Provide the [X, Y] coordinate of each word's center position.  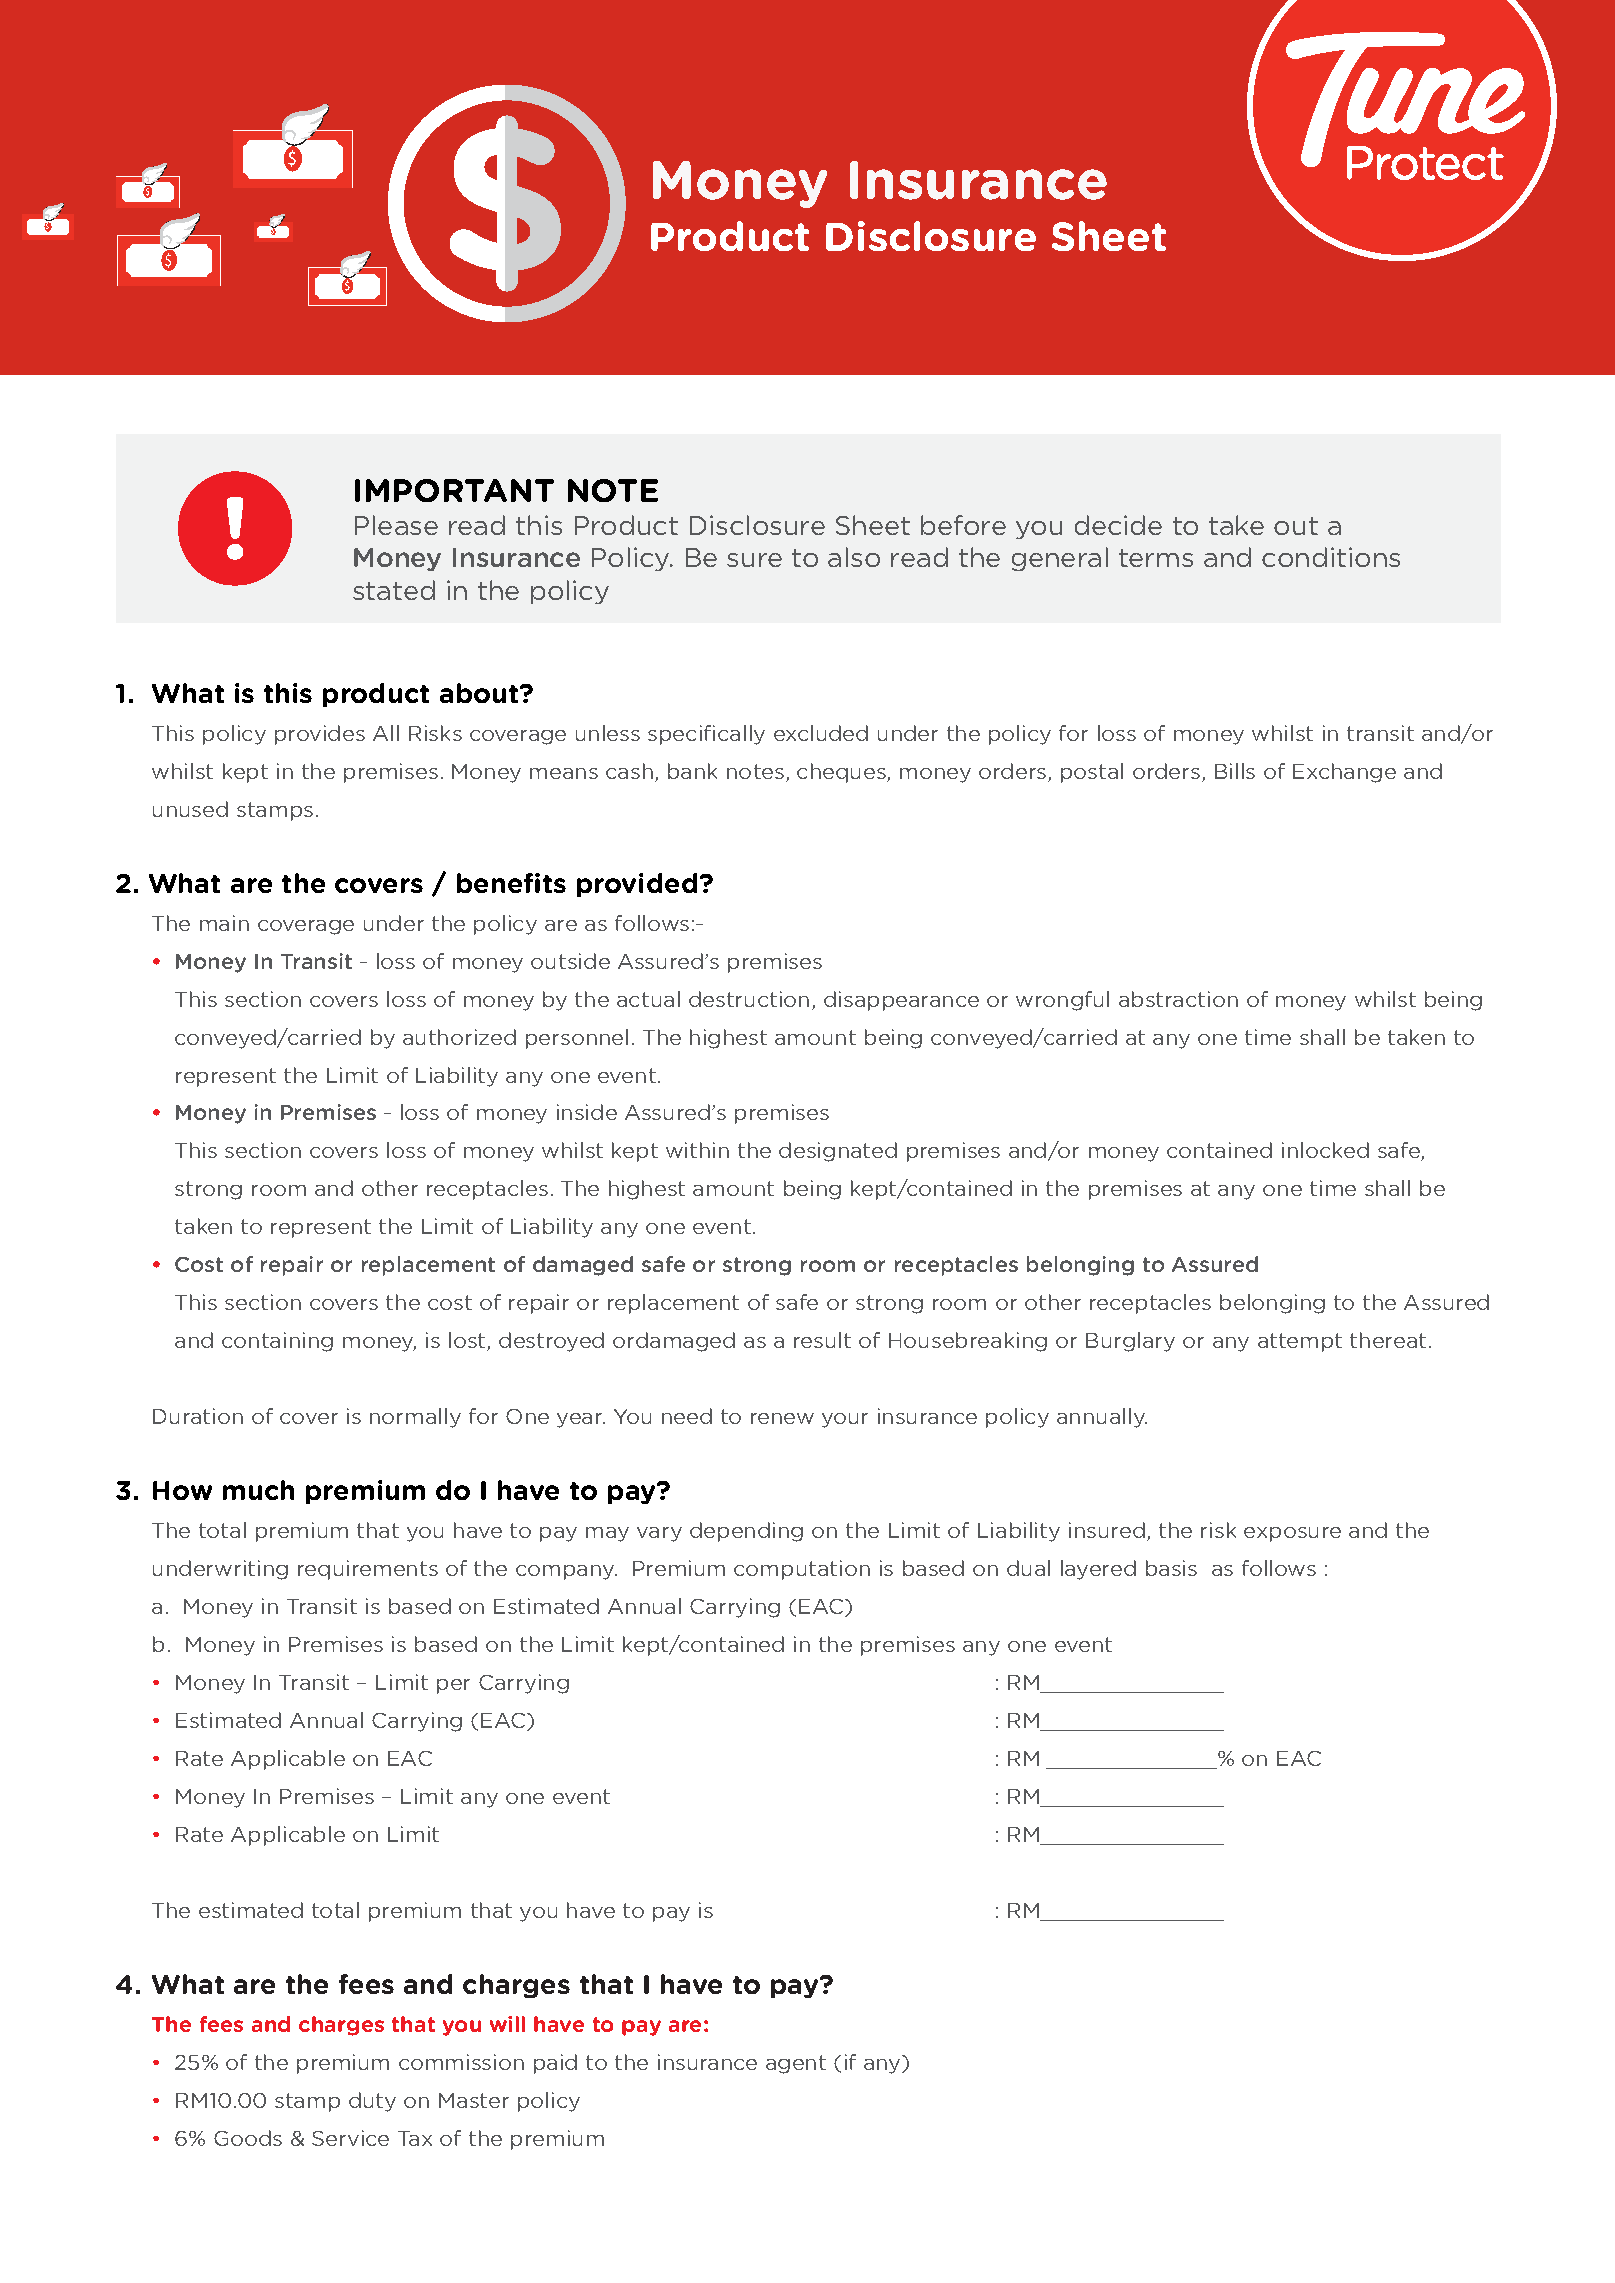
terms [1156, 558]
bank [692, 771]
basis [1171, 1568]
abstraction [1178, 999]
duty [372, 2102]
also [854, 557]
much [258, 1490]
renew [782, 1418]
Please [396, 525]
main [224, 923]
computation [802, 1570]
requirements [368, 1570]
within [697, 1150]
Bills [1235, 771]
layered [1098, 1570]
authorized [459, 1037]
